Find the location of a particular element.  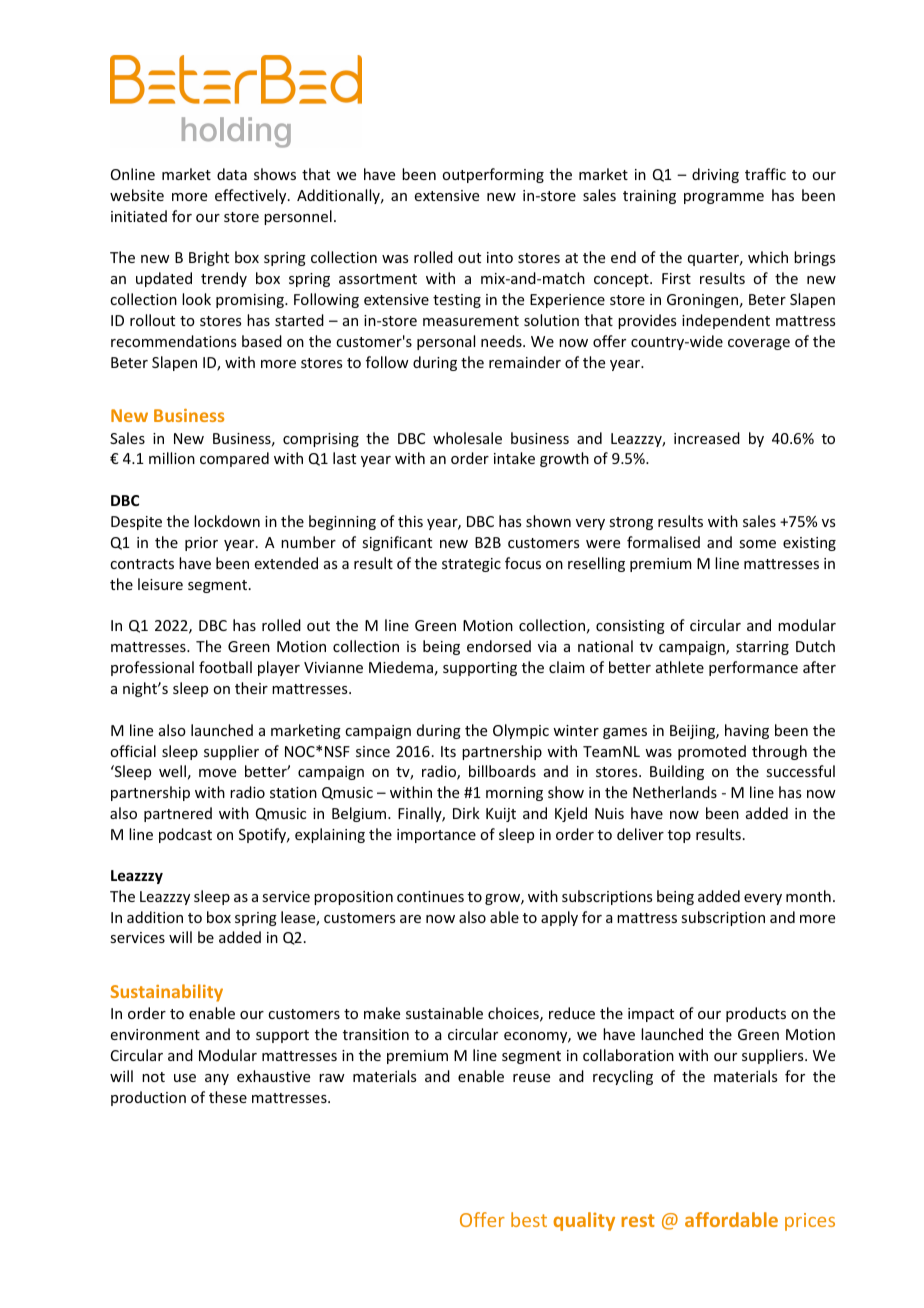

effectively is located at coordinates (252, 196).
